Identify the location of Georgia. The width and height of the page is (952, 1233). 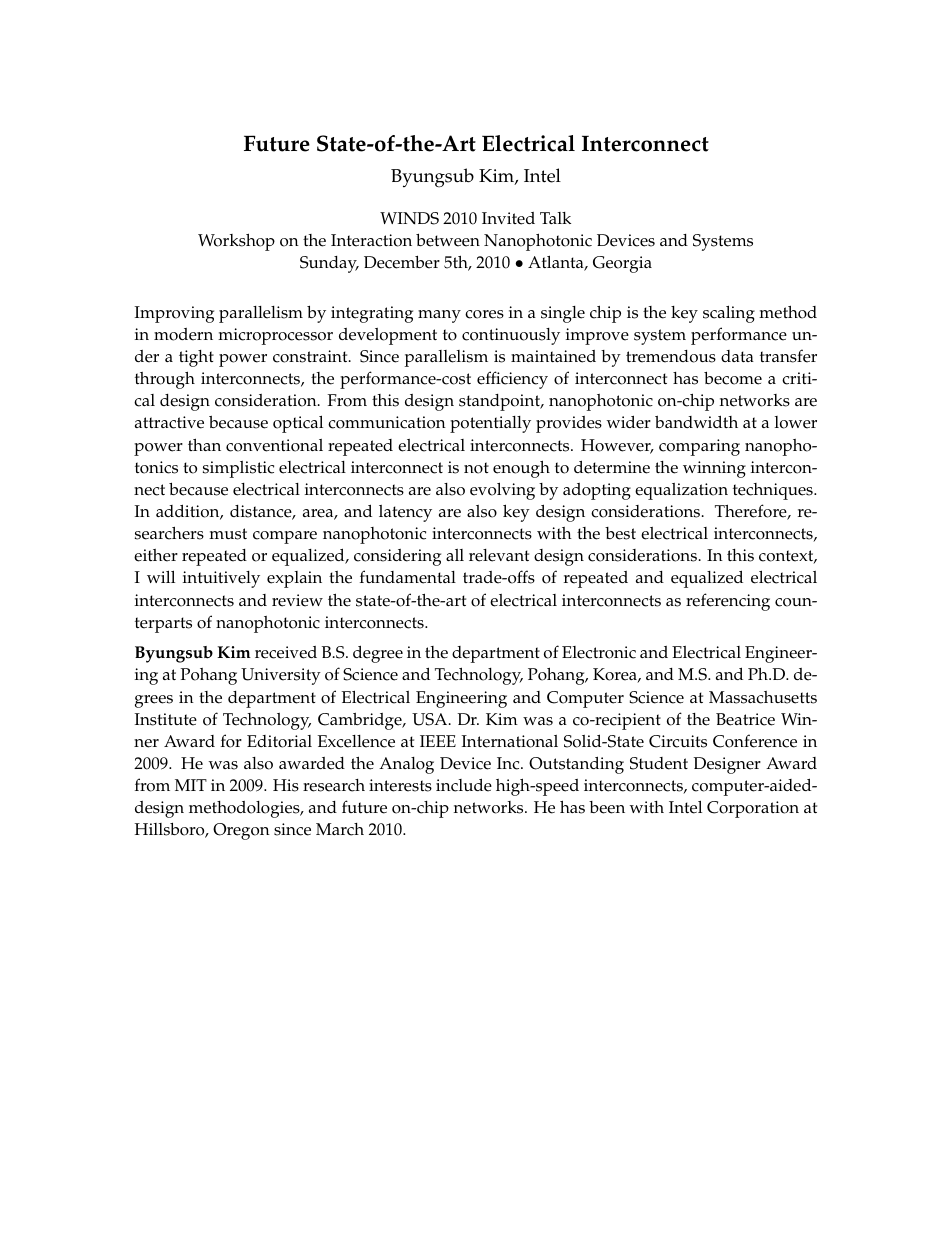
(622, 264).
